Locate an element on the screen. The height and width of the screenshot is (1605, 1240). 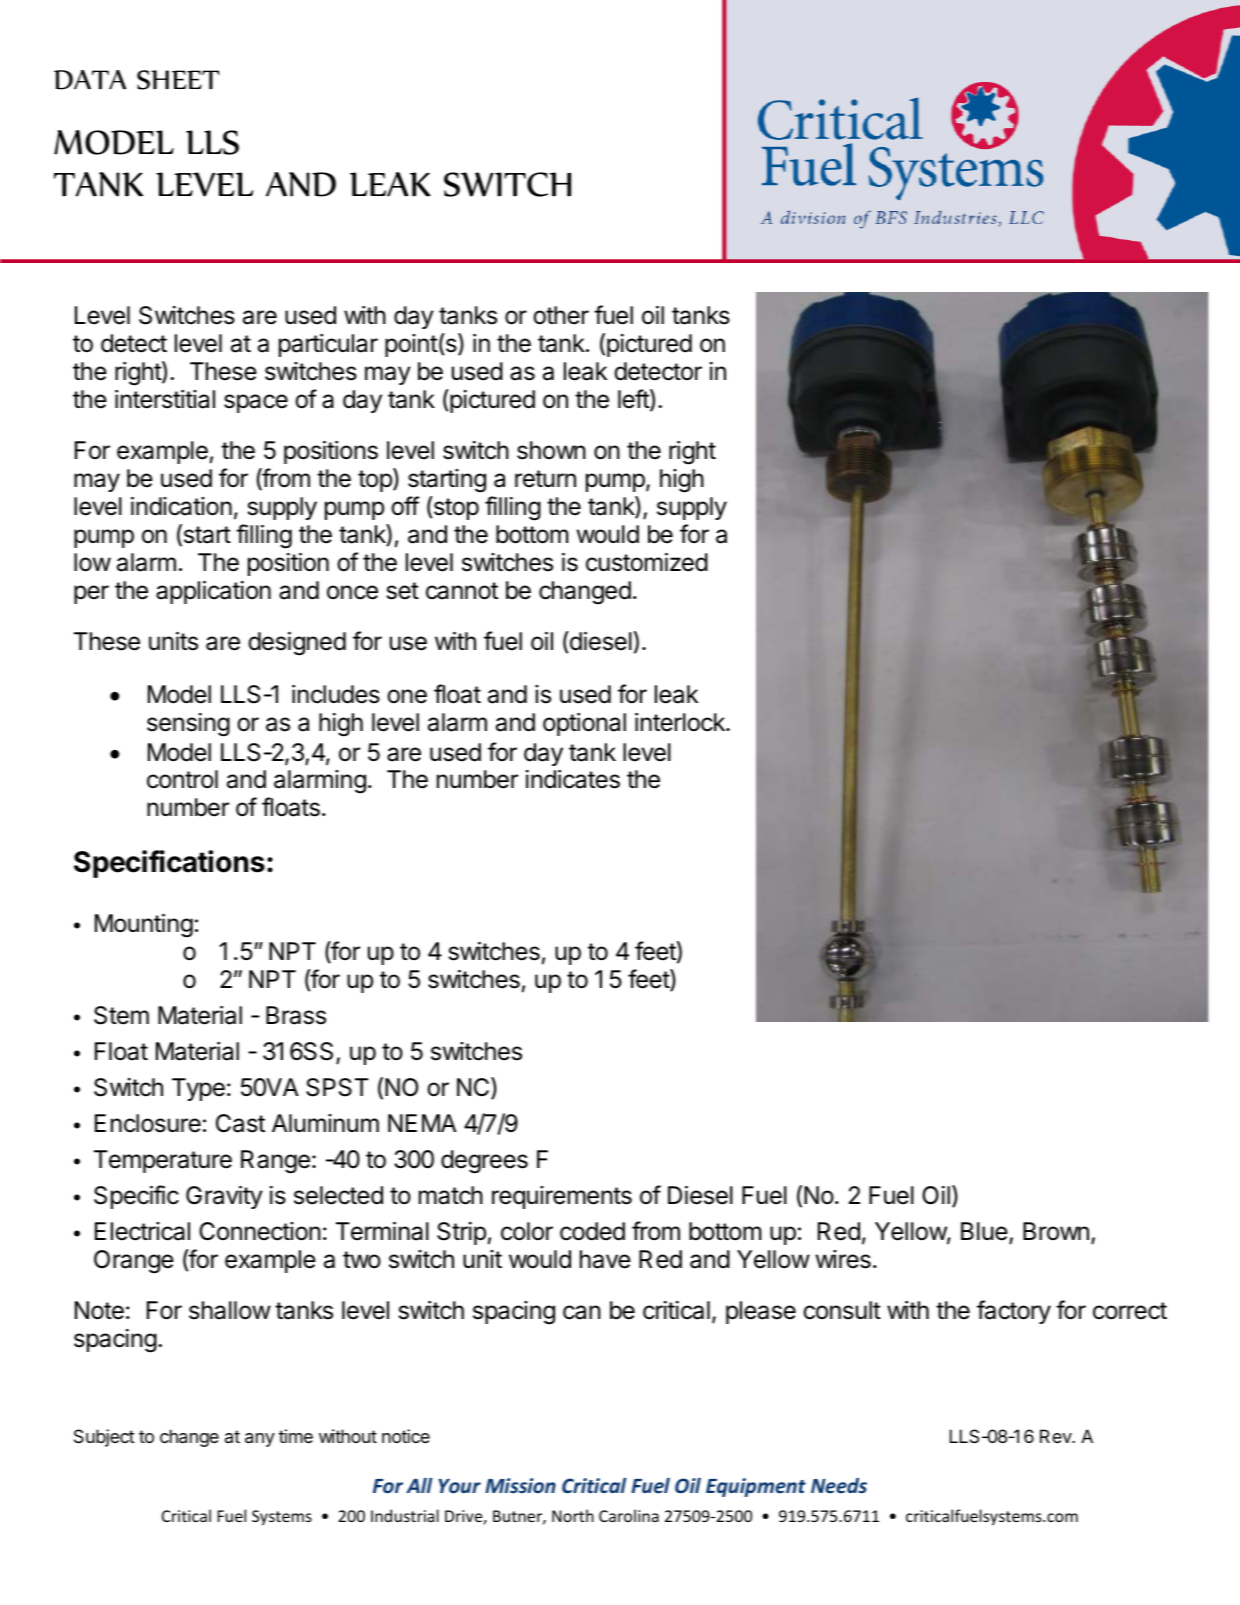
Carolina is located at coordinates (629, 1515).
